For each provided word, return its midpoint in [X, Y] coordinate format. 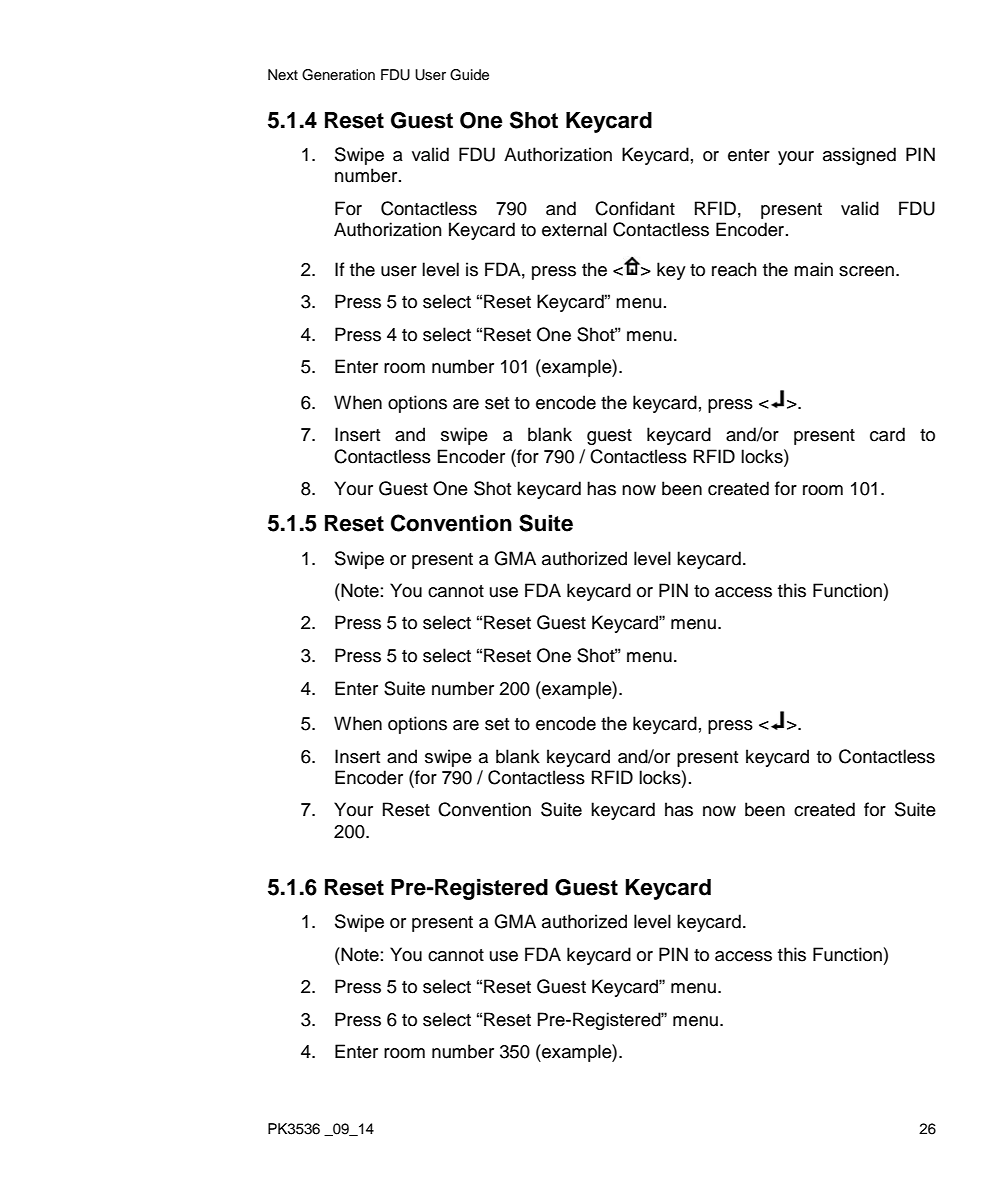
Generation [338, 75]
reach [734, 269]
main [813, 269]
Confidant [635, 208]
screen [866, 271]
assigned [859, 156]
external [574, 229]
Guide [469, 75]
